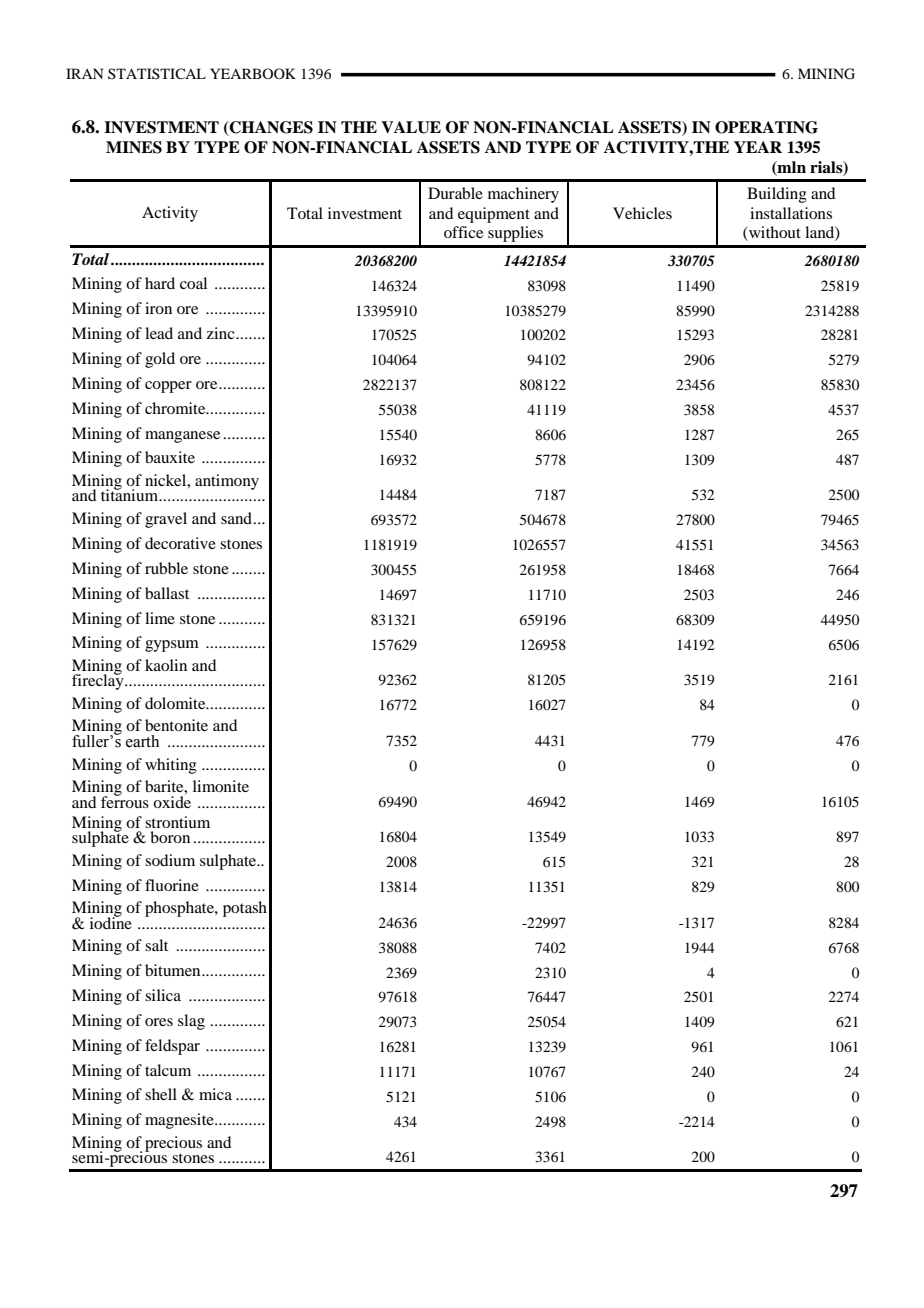 The image size is (924, 1308). Describe the element at coordinates (167, 593) in the image. I see `ballast` at that location.
